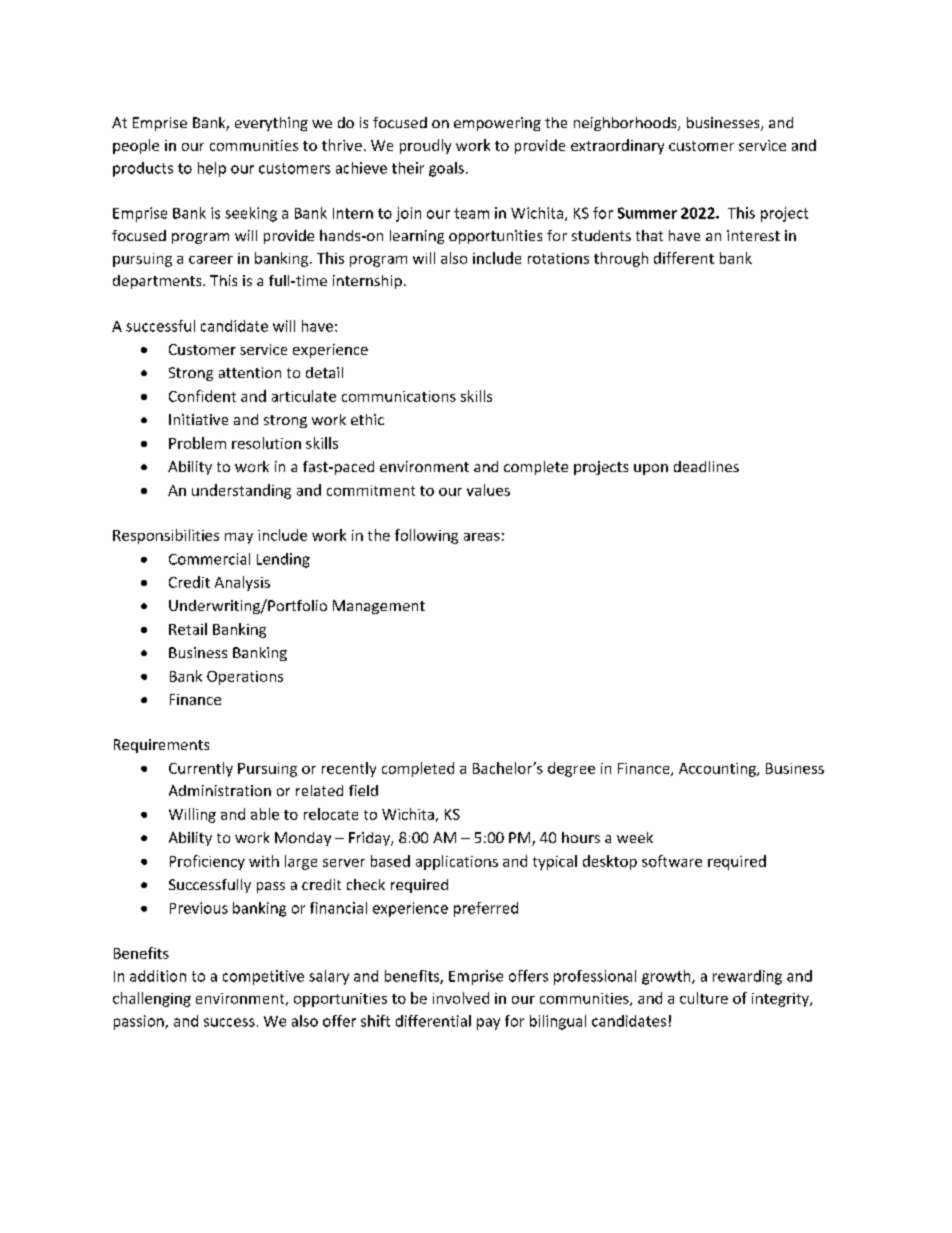  I want to click on involved, so click(461, 998).
